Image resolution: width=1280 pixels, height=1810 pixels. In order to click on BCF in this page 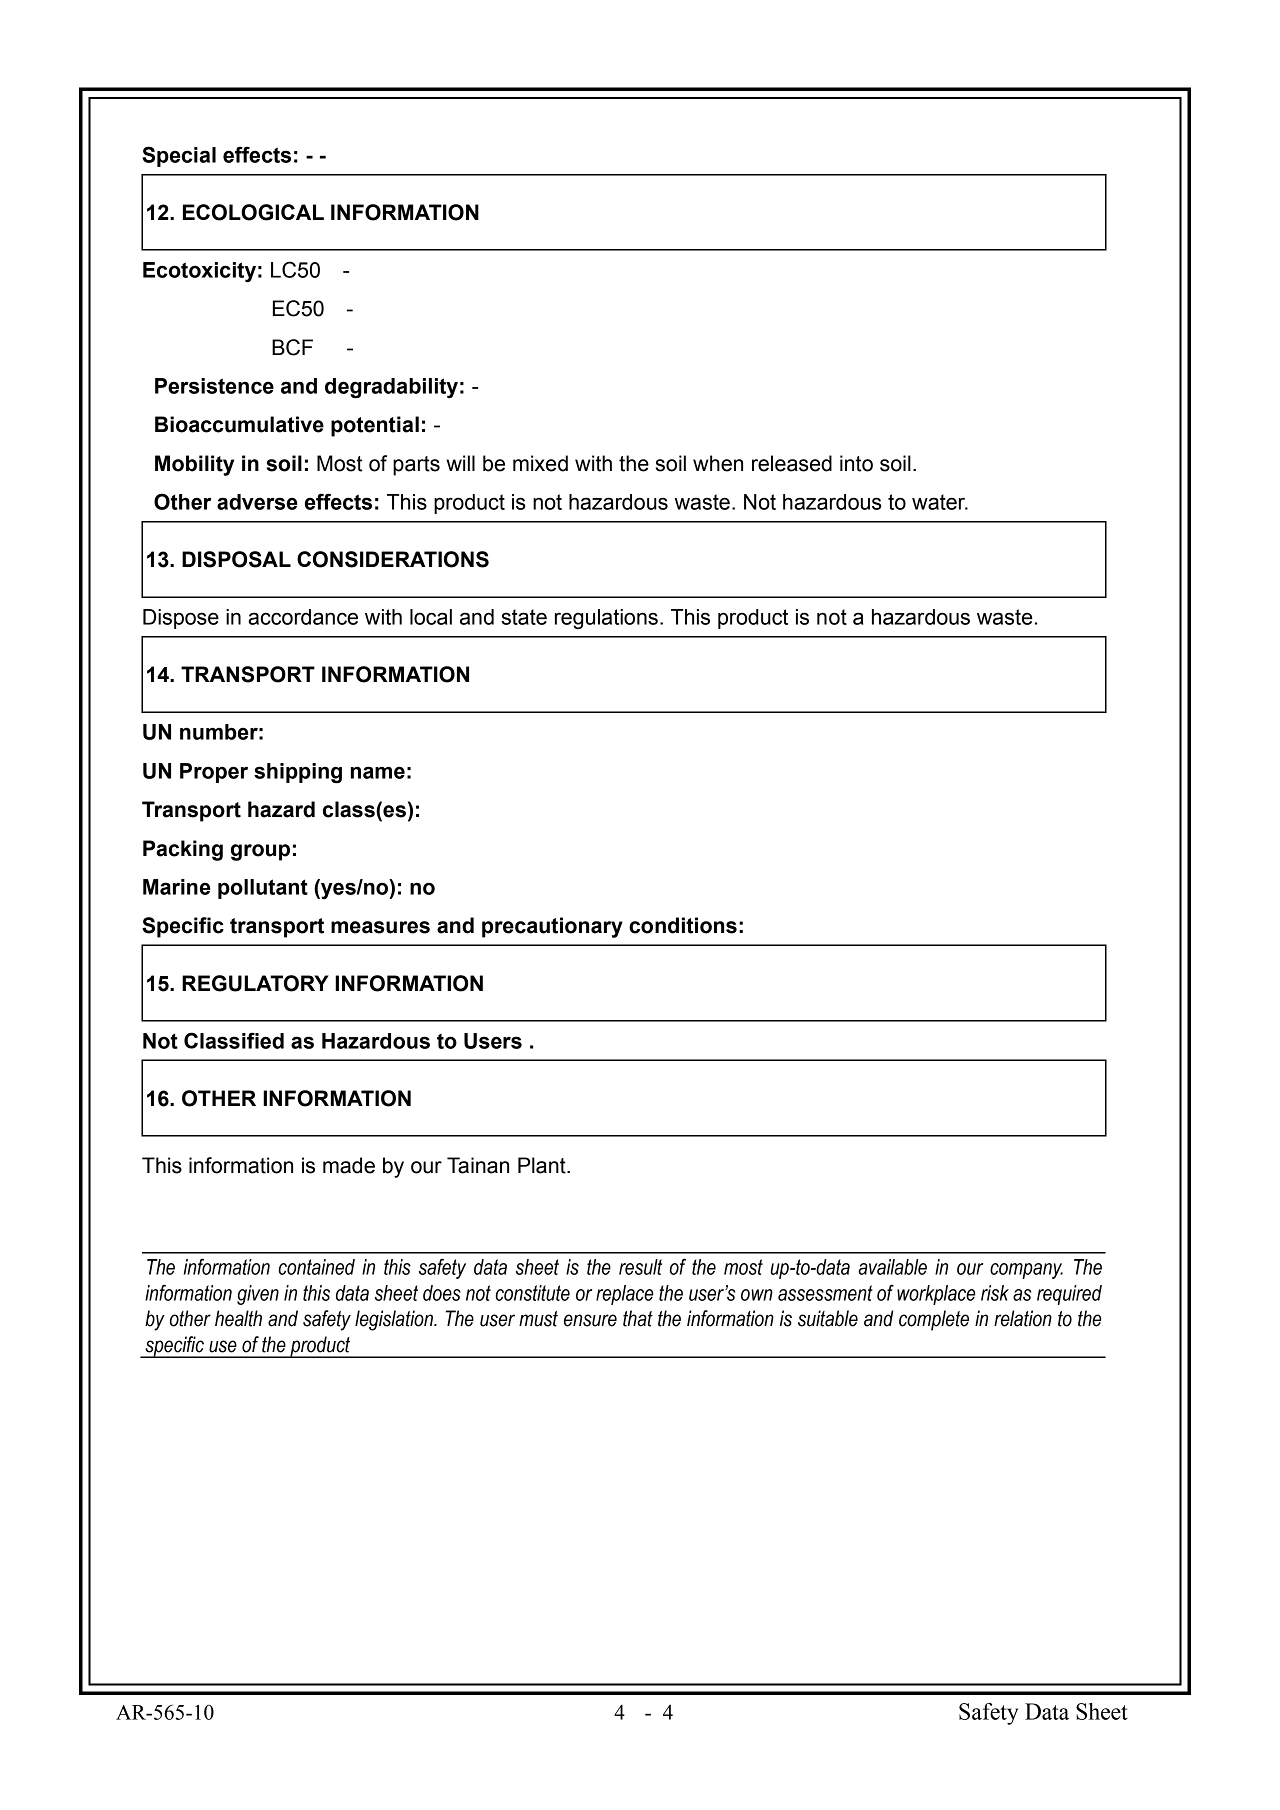, I will do `click(292, 347)`.
